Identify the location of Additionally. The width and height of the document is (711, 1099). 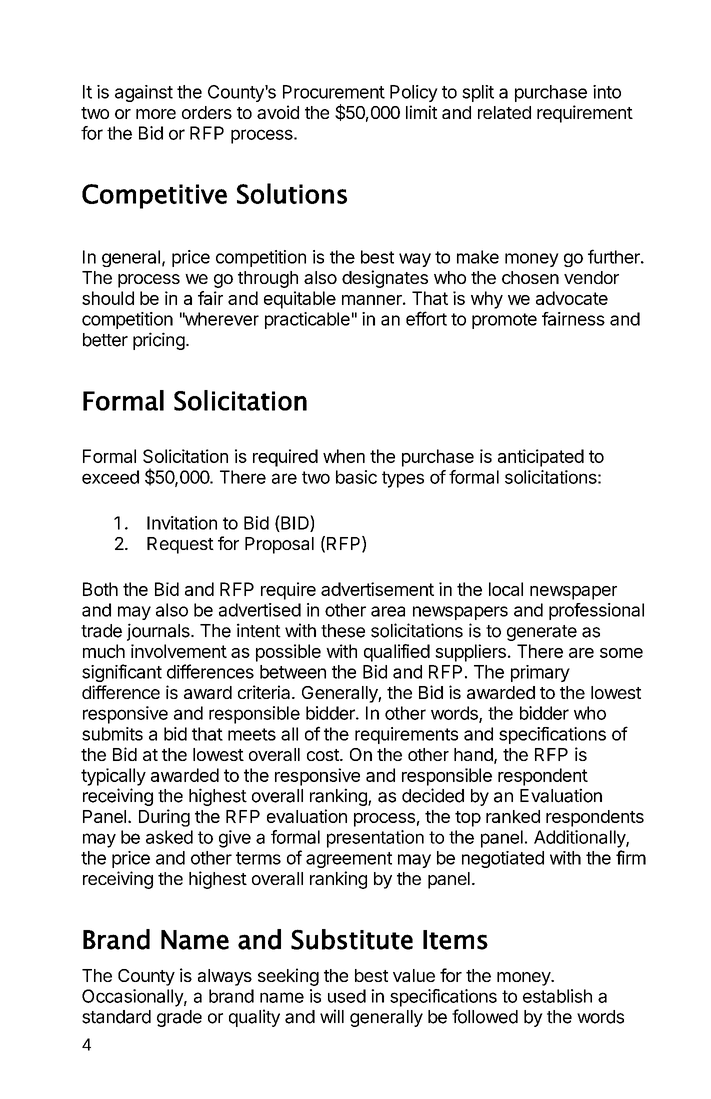
(580, 839).
